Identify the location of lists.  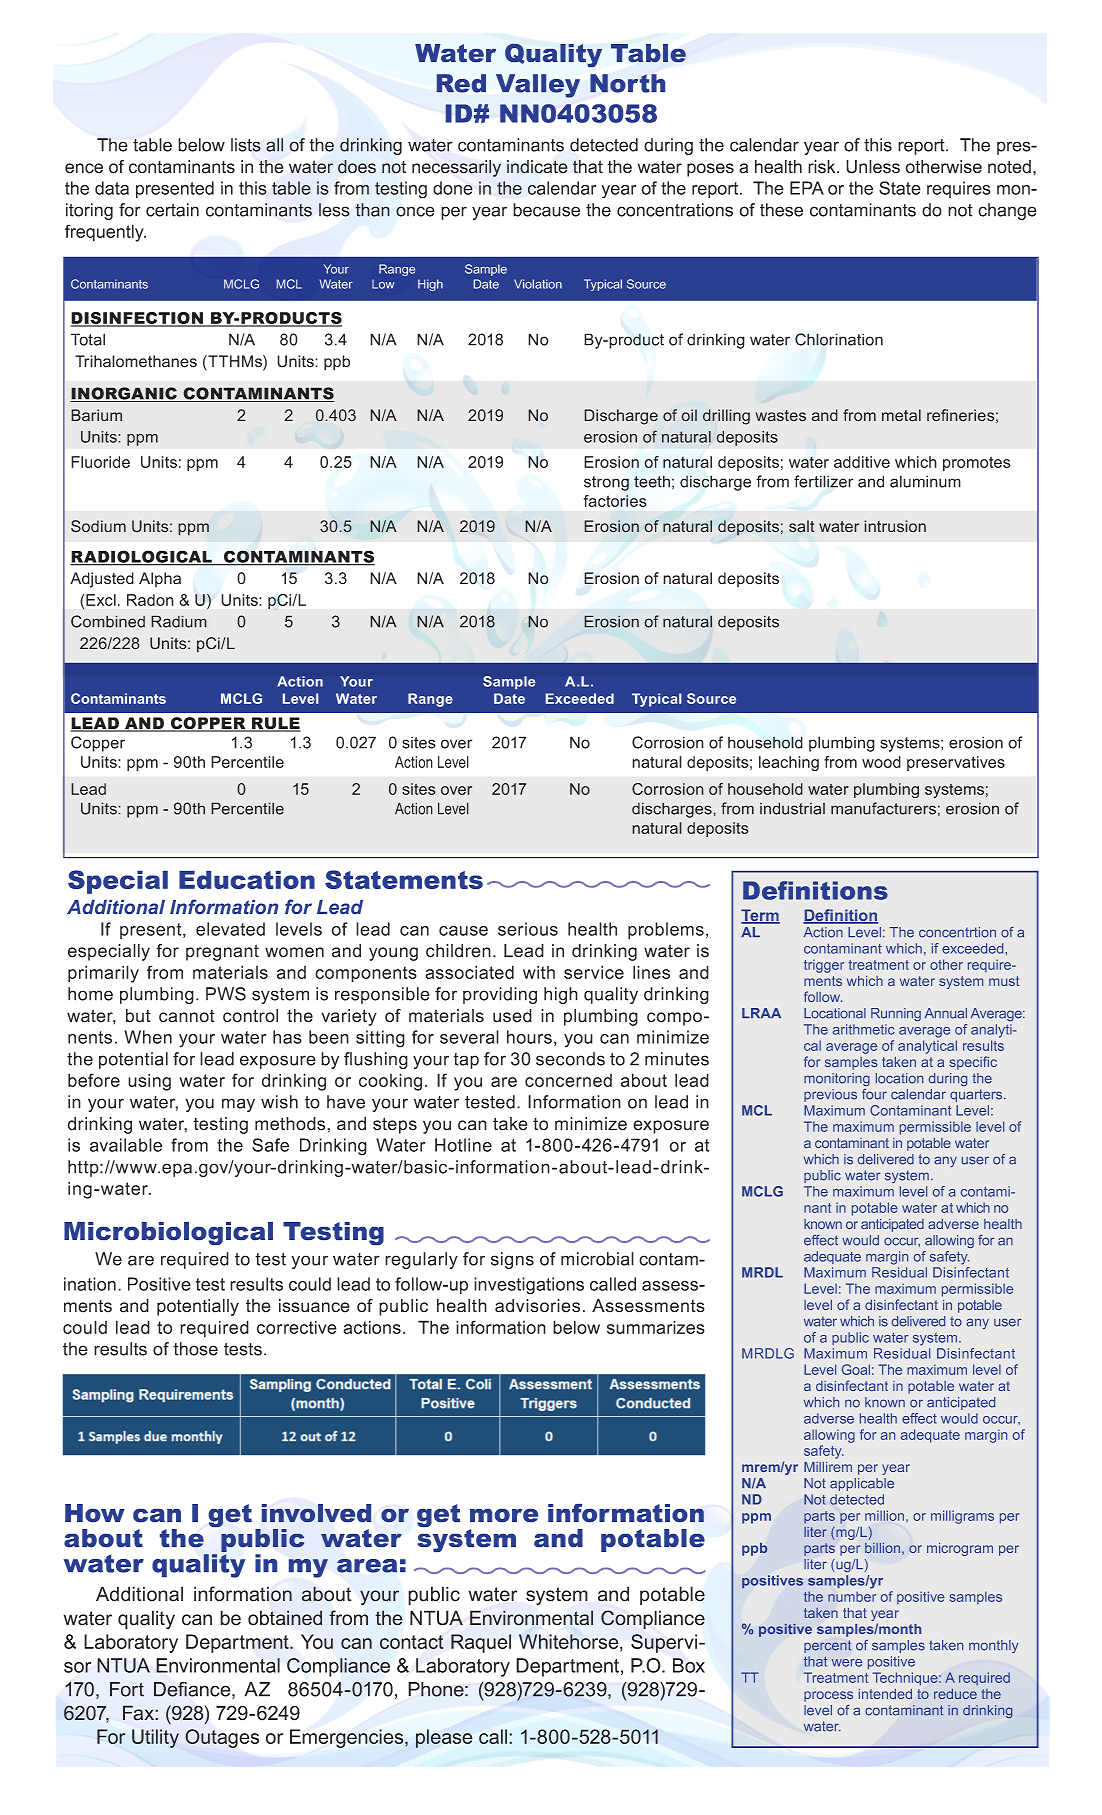
(246, 145).
